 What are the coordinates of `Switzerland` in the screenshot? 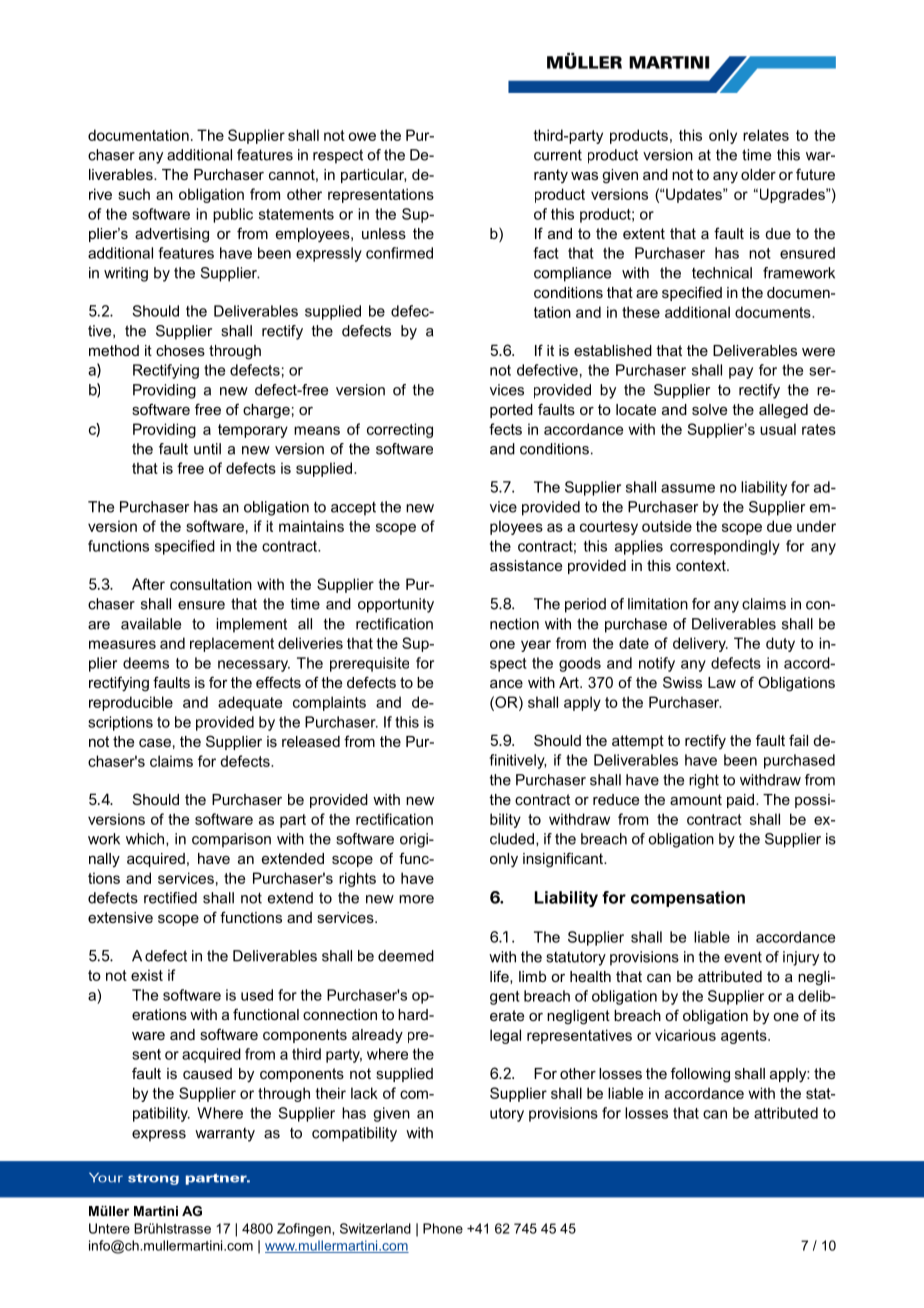 It's located at (375, 1228).
